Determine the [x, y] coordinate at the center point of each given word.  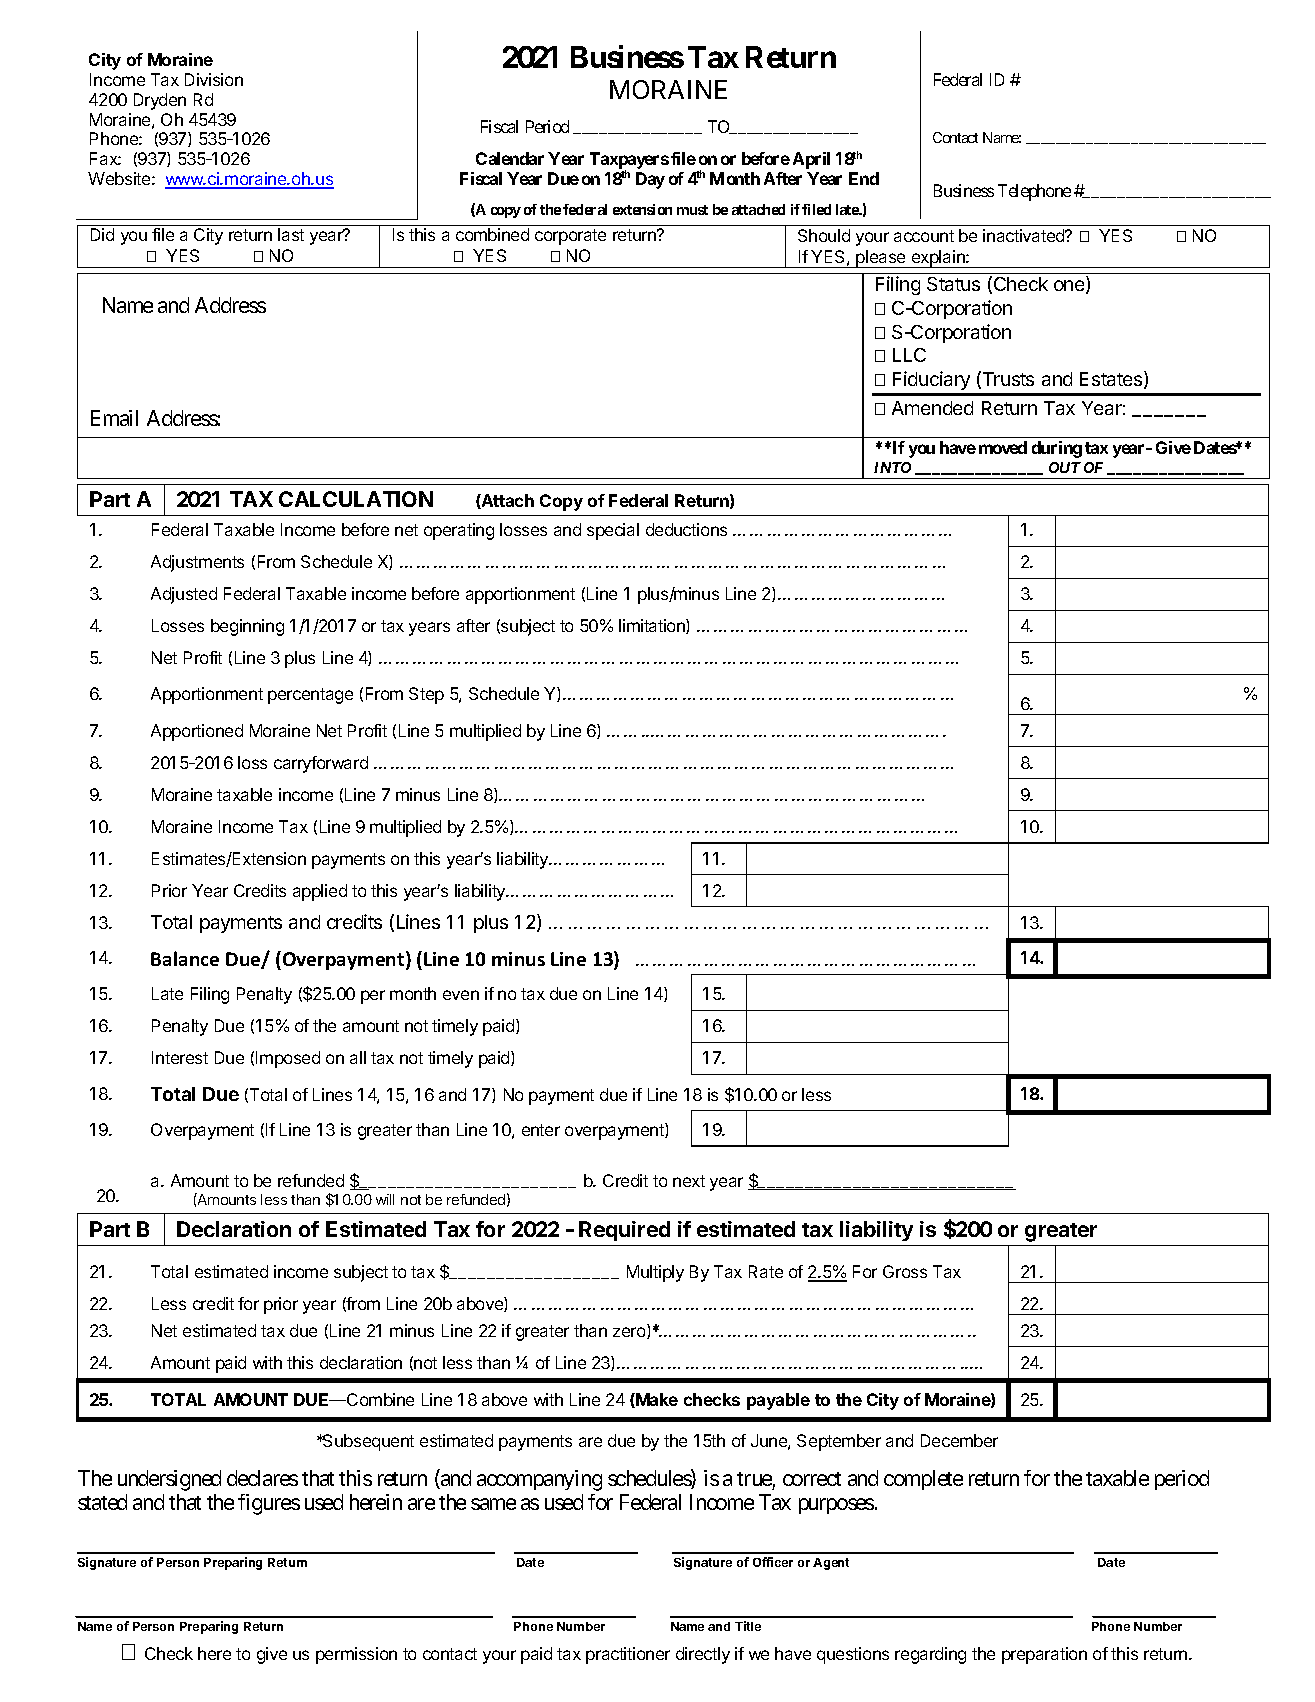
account [924, 236]
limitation [653, 626]
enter [541, 1130]
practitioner [628, 1655]
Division [214, 79]
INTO [892, 467]
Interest [180, 1057]
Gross [905, 1271]
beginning [247, 627]
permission [356, 1655]
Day [650, 180]
